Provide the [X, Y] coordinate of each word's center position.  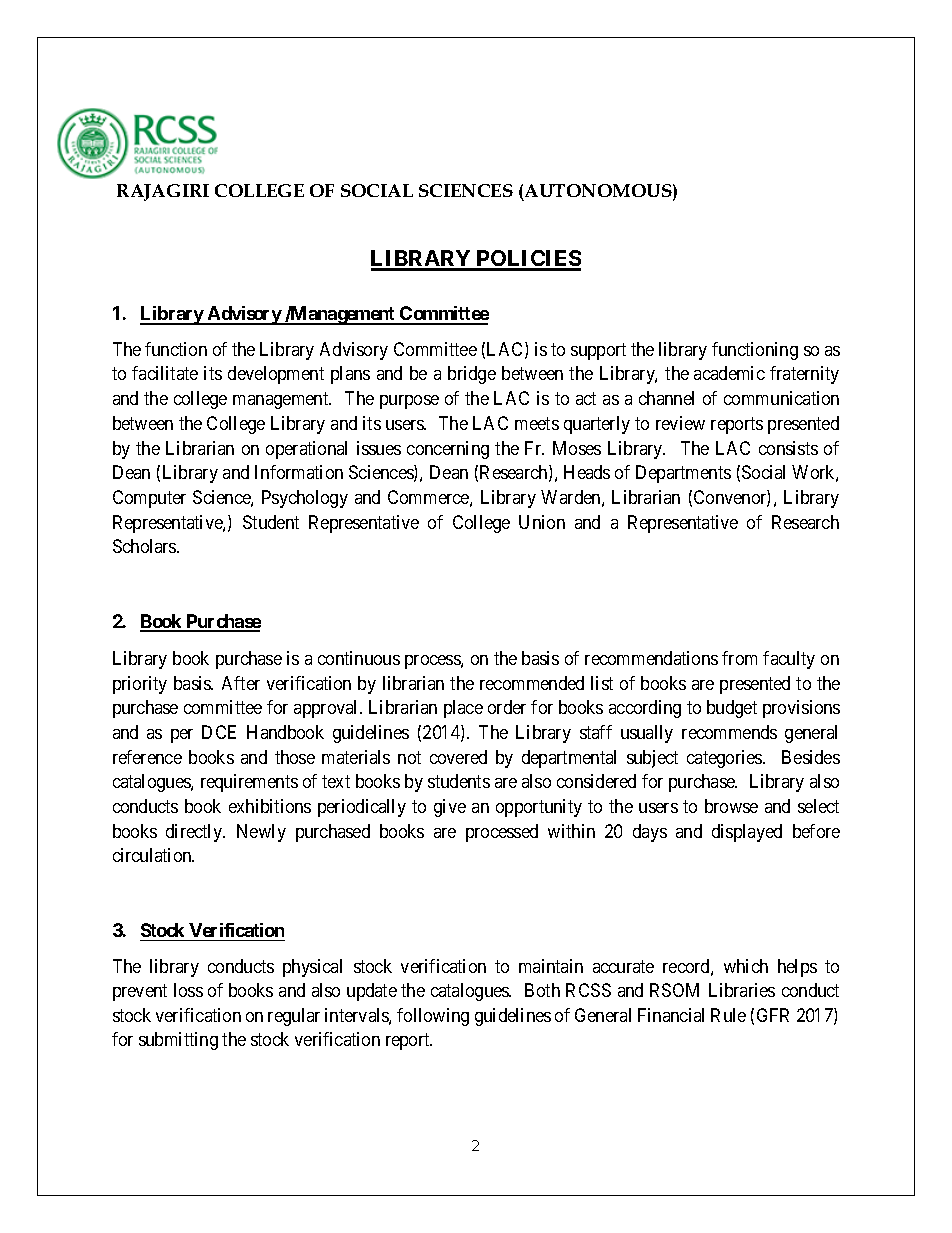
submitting [178, 1041]
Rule [728, 1015]
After [241, 683]
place [463, 709]
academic [729, 373]
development [276, 375]
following [433, 1017]
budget [732, 709]
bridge [472, 375]
